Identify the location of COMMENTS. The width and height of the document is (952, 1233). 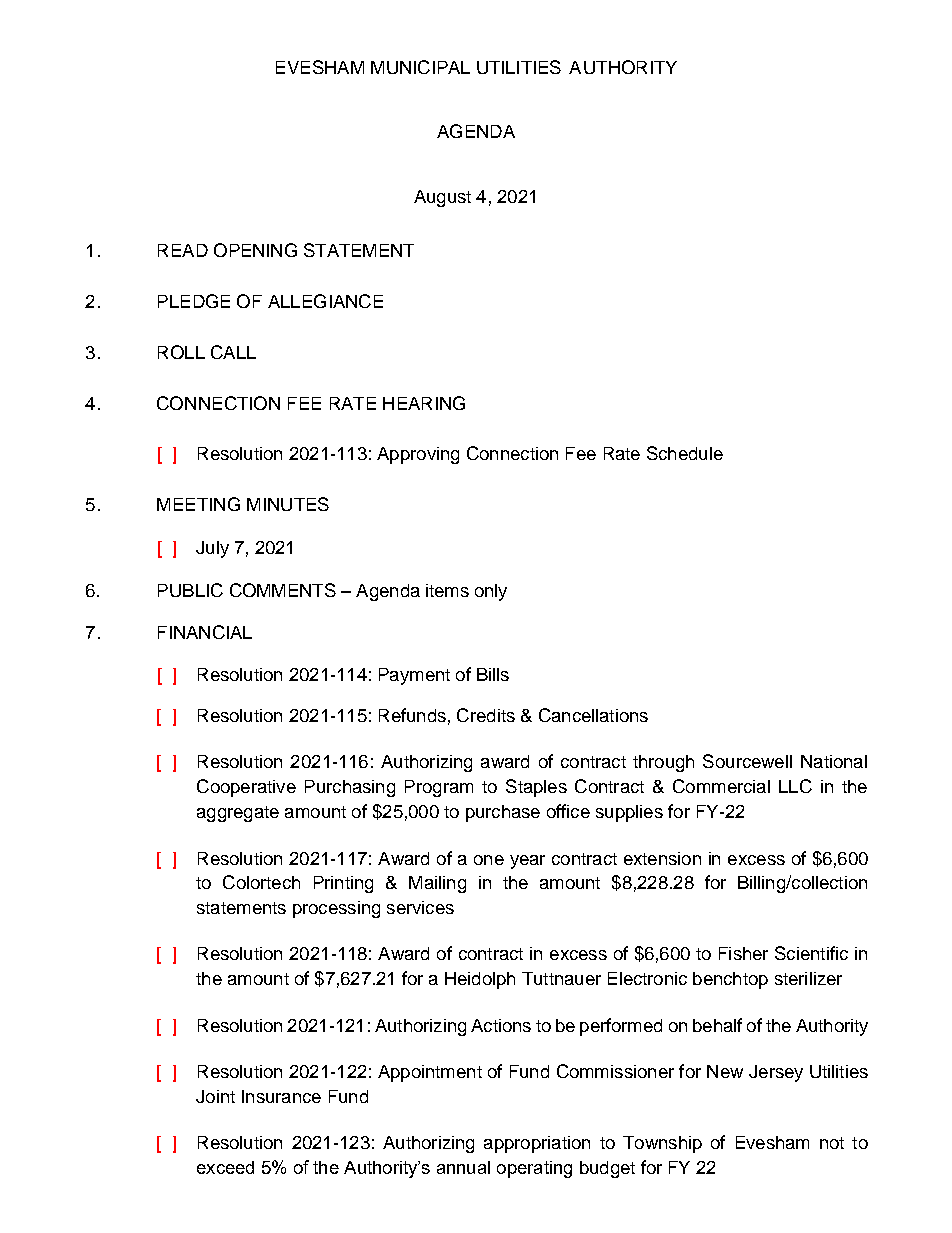
(283, 590).
